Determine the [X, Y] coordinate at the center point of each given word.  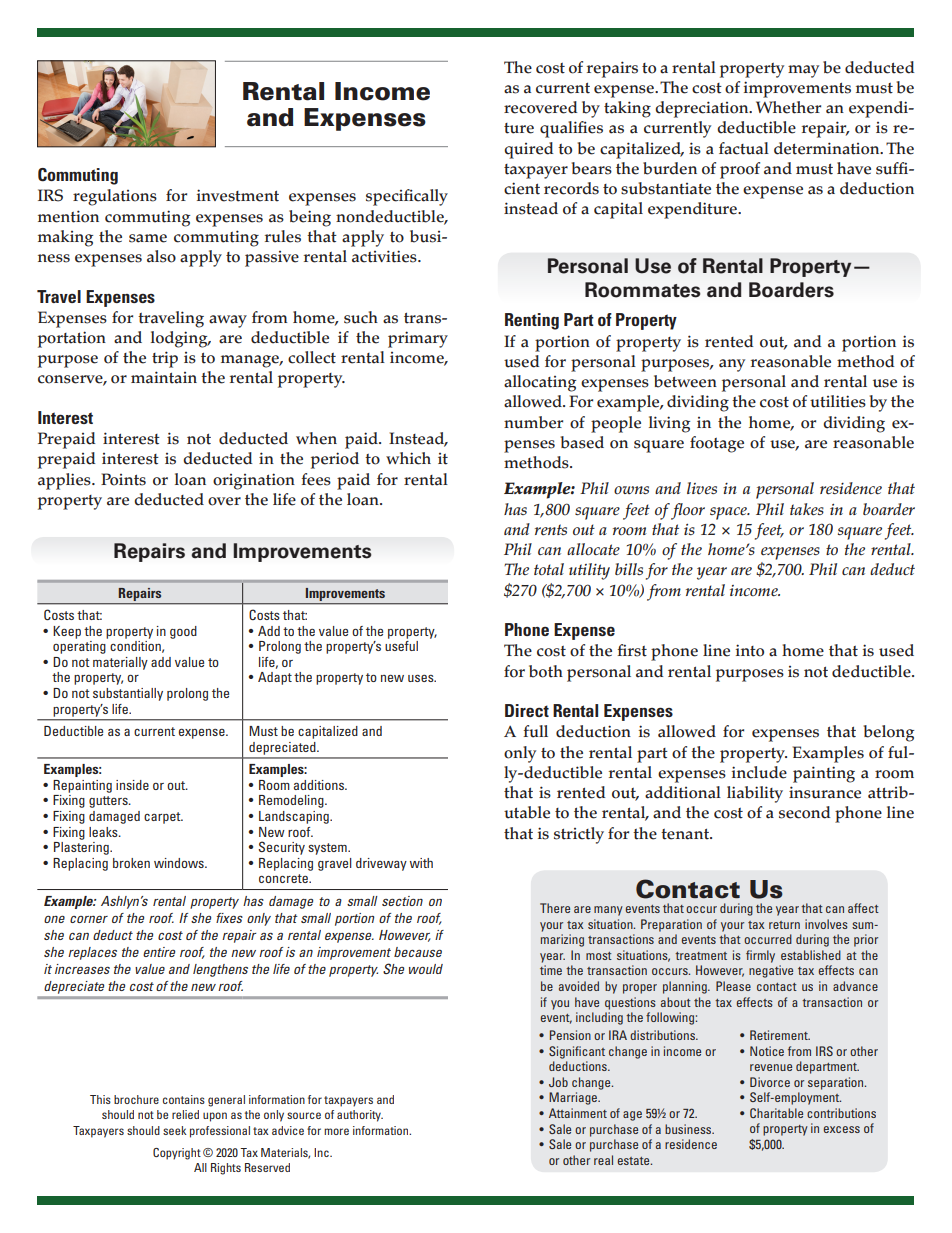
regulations [115, 197]
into [750, 650]
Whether [788, 107]
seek [175, 1130]
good [183, 632]
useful [401, 646]
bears [592, 168]
